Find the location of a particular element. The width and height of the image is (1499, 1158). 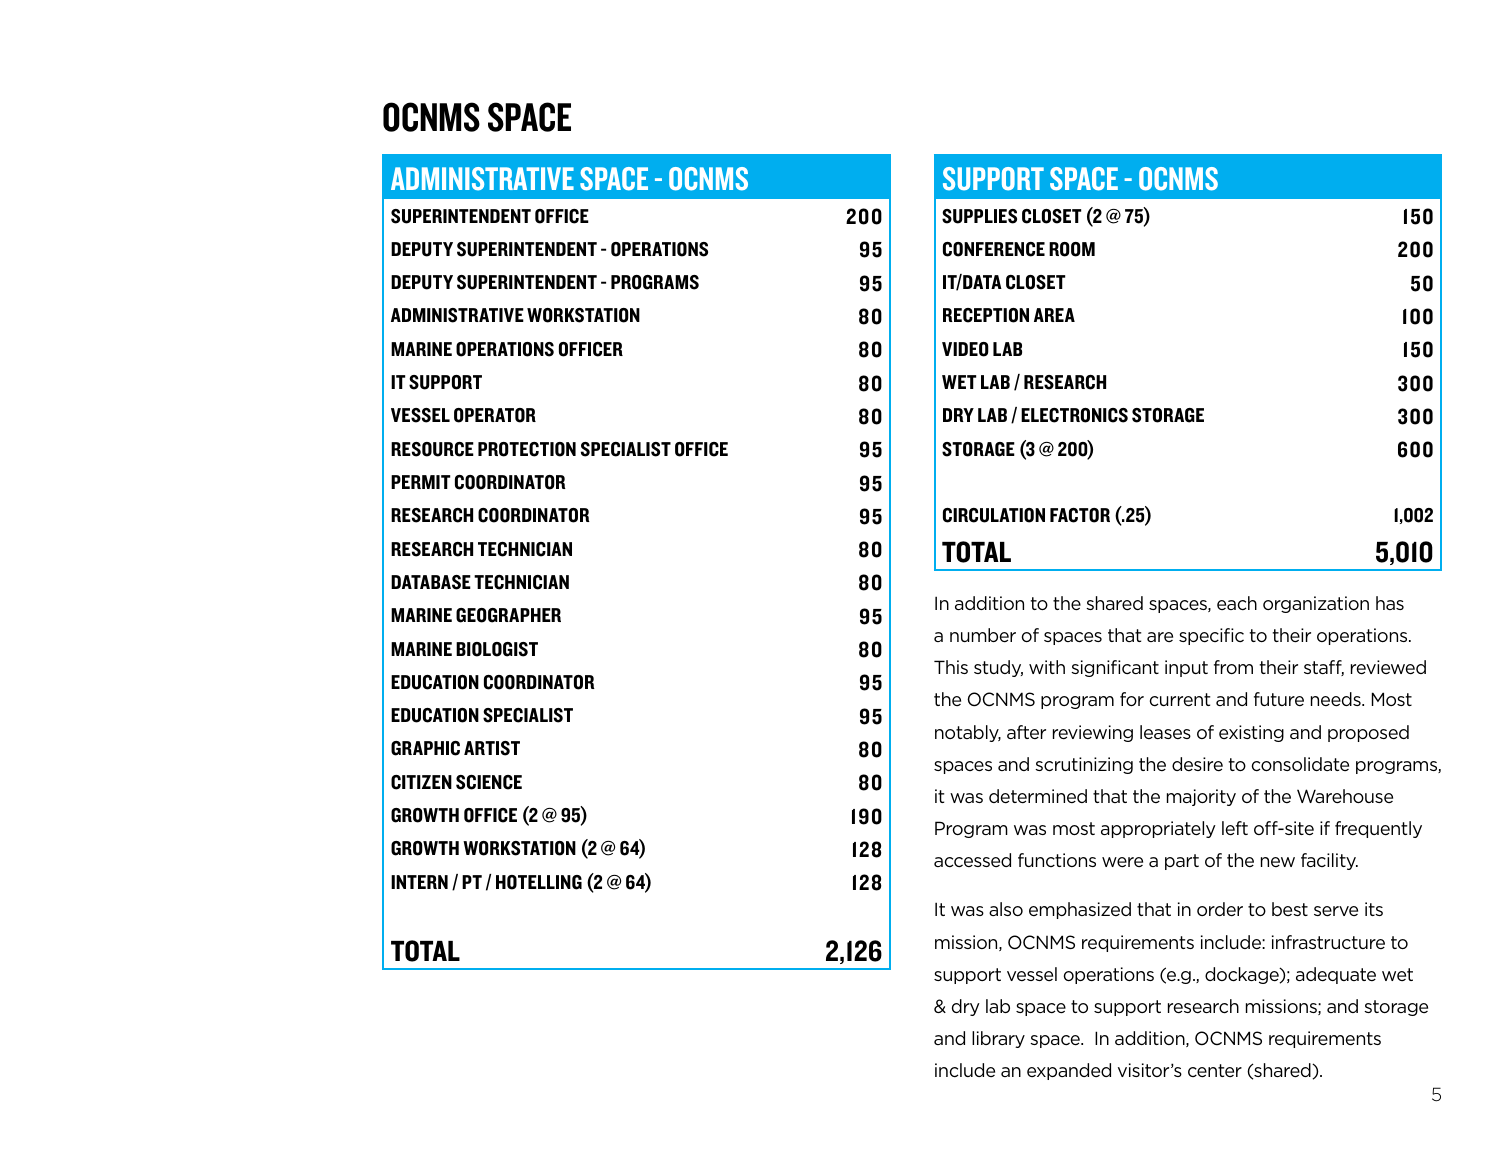

room is located at coordinates (1072, 249).
